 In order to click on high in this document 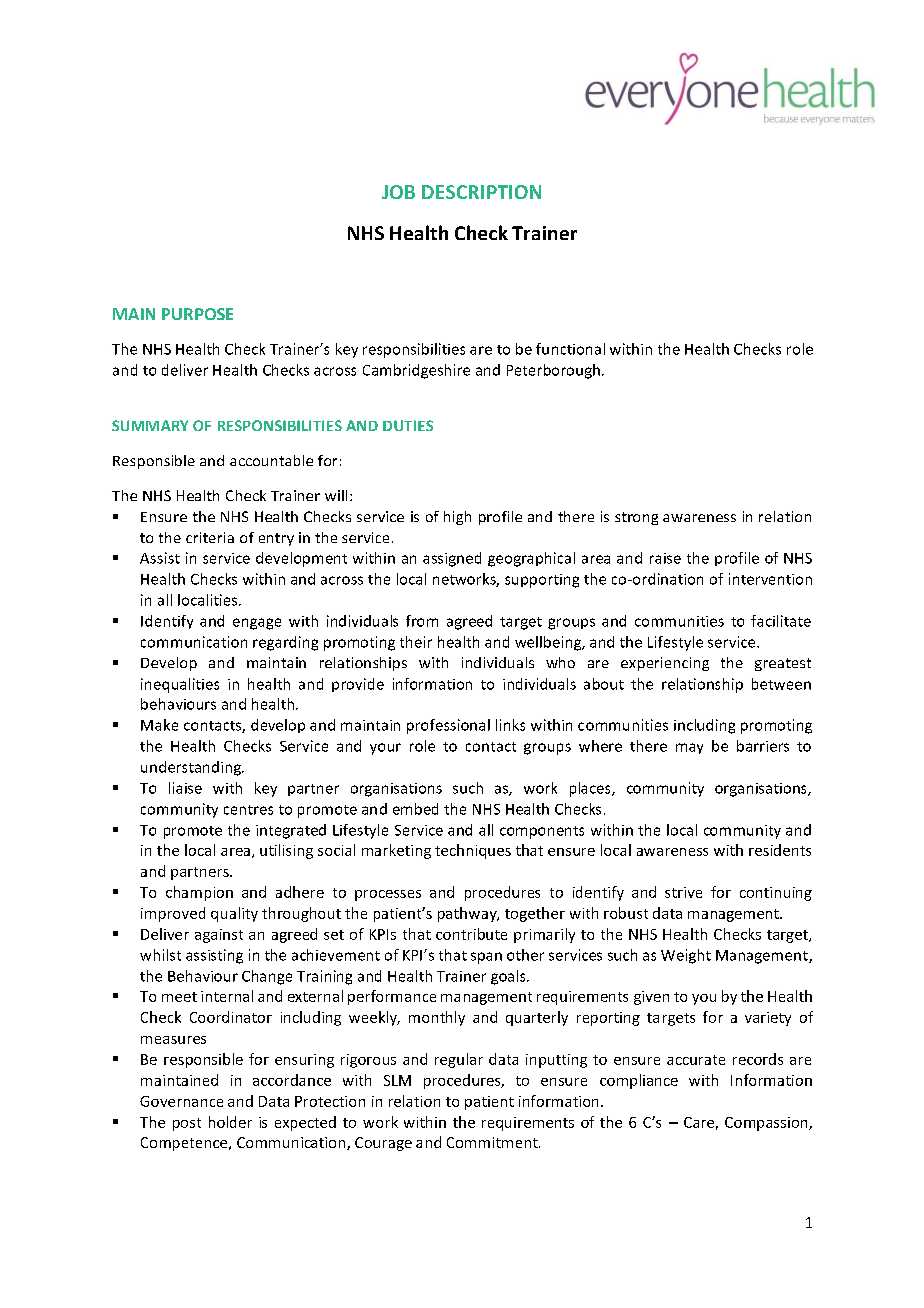, I will do `click(457, 518)`.
